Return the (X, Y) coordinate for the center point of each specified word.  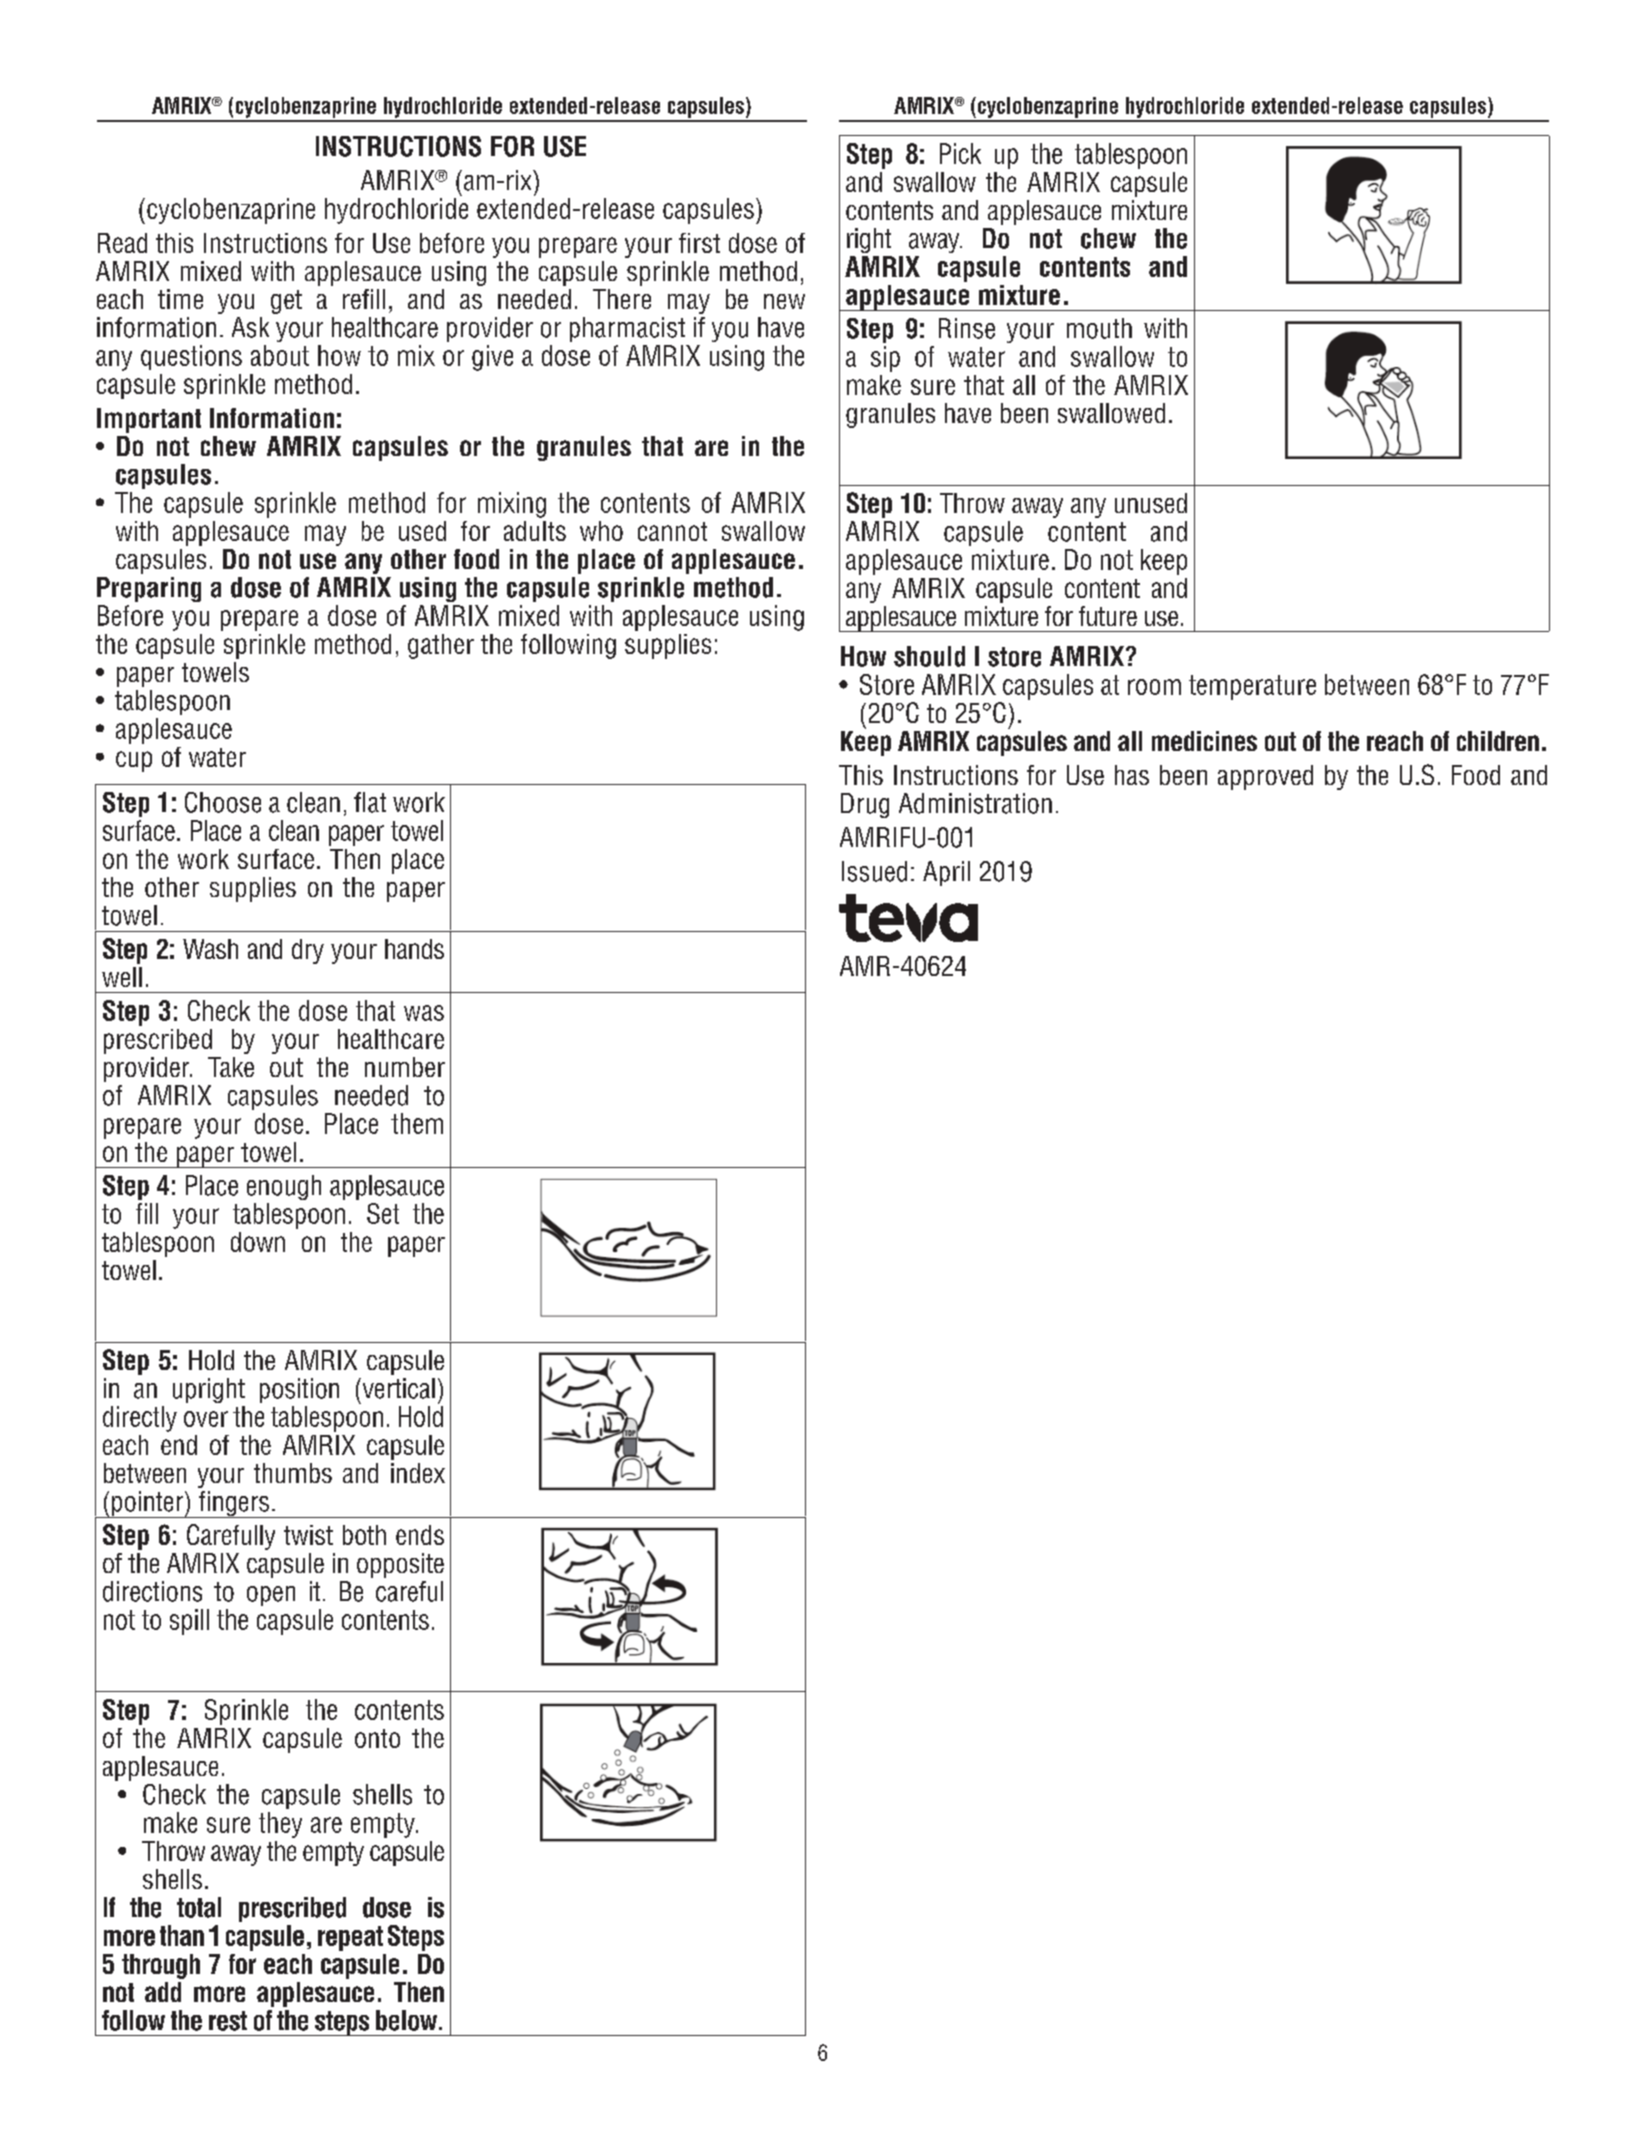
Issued (874, 871)
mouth (1099, 328)
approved (1265, 777)
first (699, 243)
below (408, 2020)
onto (377, 1738)
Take (231, 1067)
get (286, 302)
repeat (350, 1938)
